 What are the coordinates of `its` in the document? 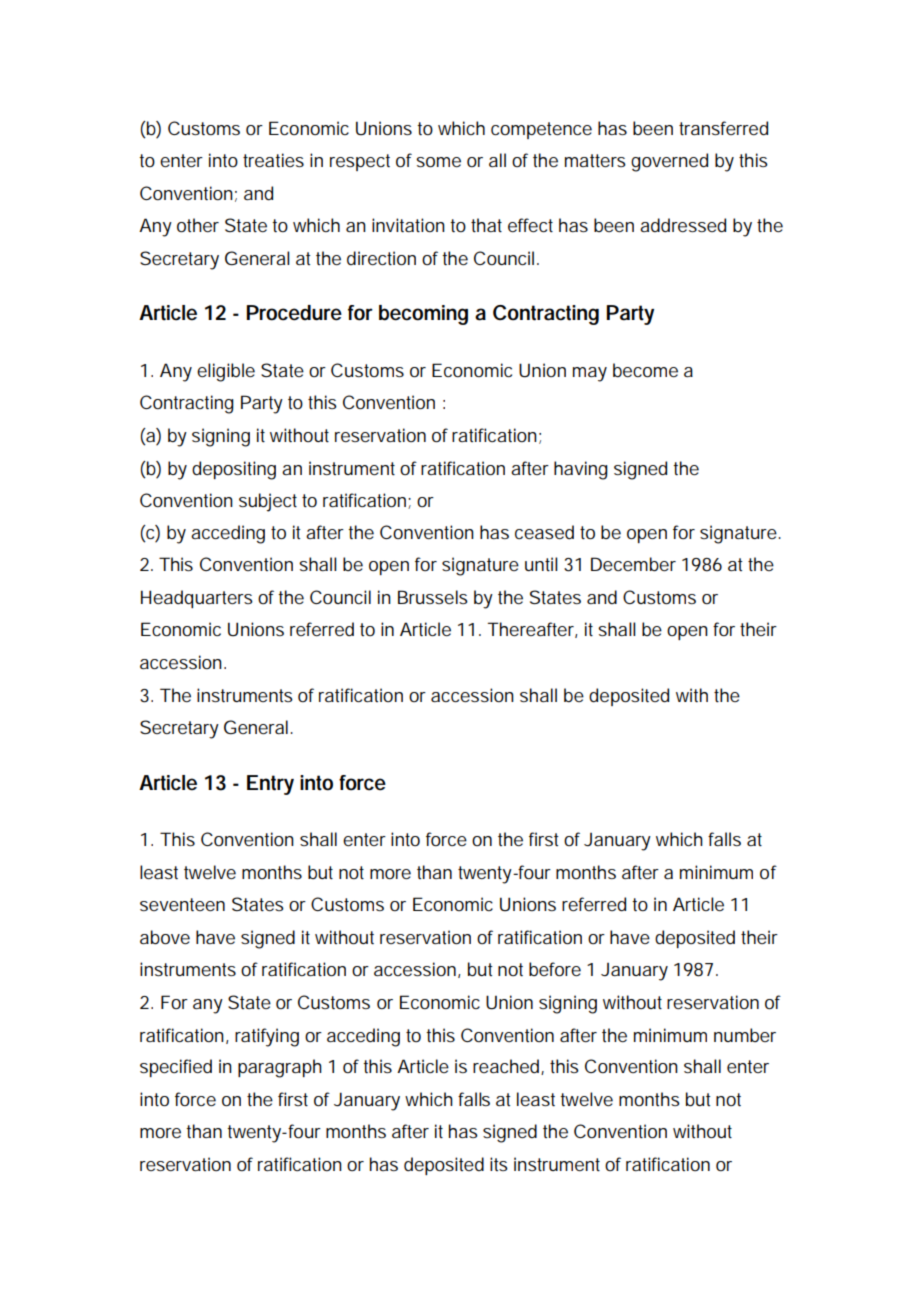 It's located at (499, 1164).
